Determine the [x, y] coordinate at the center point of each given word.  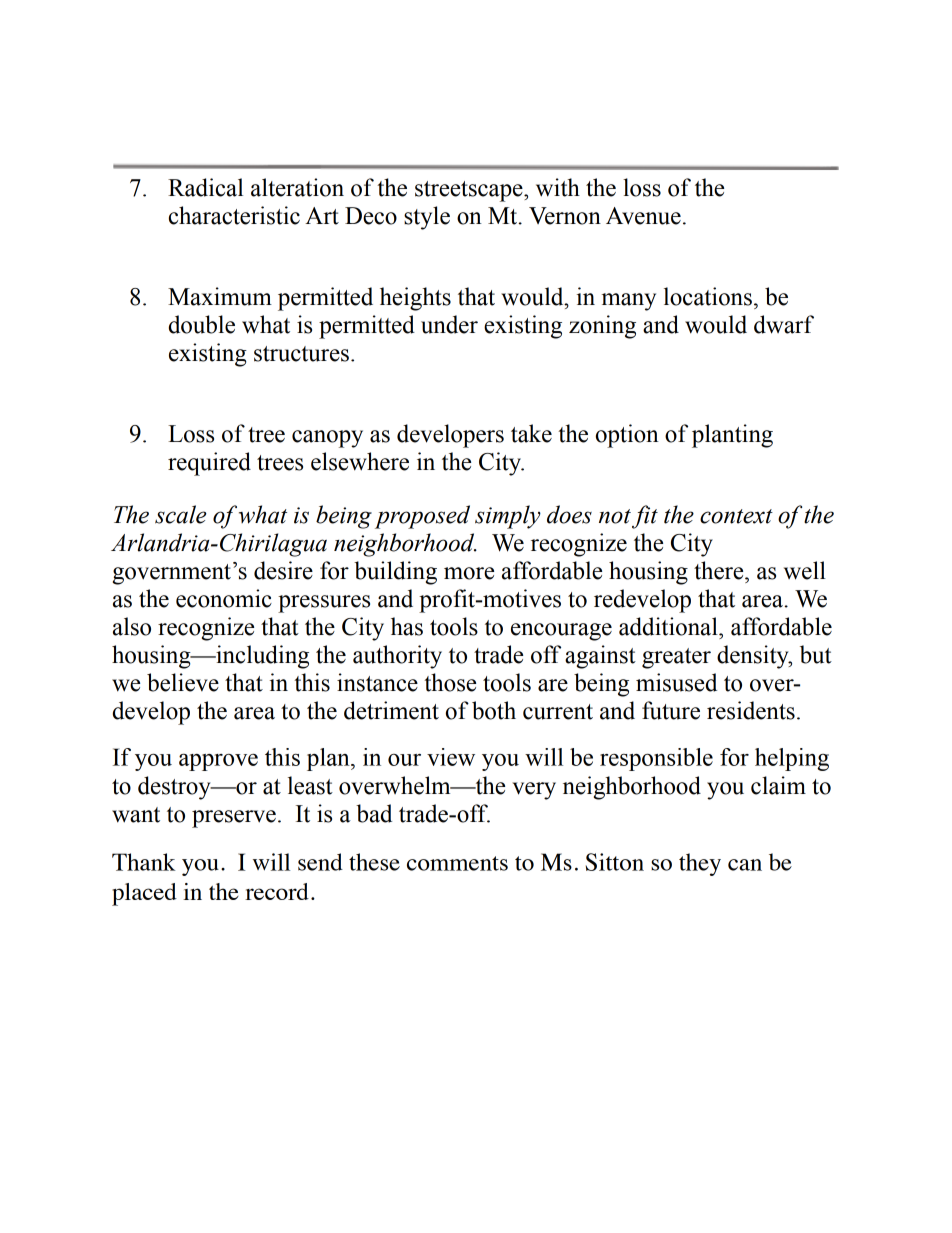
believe [183, 682]
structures [301, 354]
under [449, 324]
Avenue [643, 216]
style [427, 218]
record [277, 891]
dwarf [784, 324]
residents [751, 710]
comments [457, 863]
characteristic [234, 215]
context [736, 516]
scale [181, 514]
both [494, 710]
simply [508, 517]
